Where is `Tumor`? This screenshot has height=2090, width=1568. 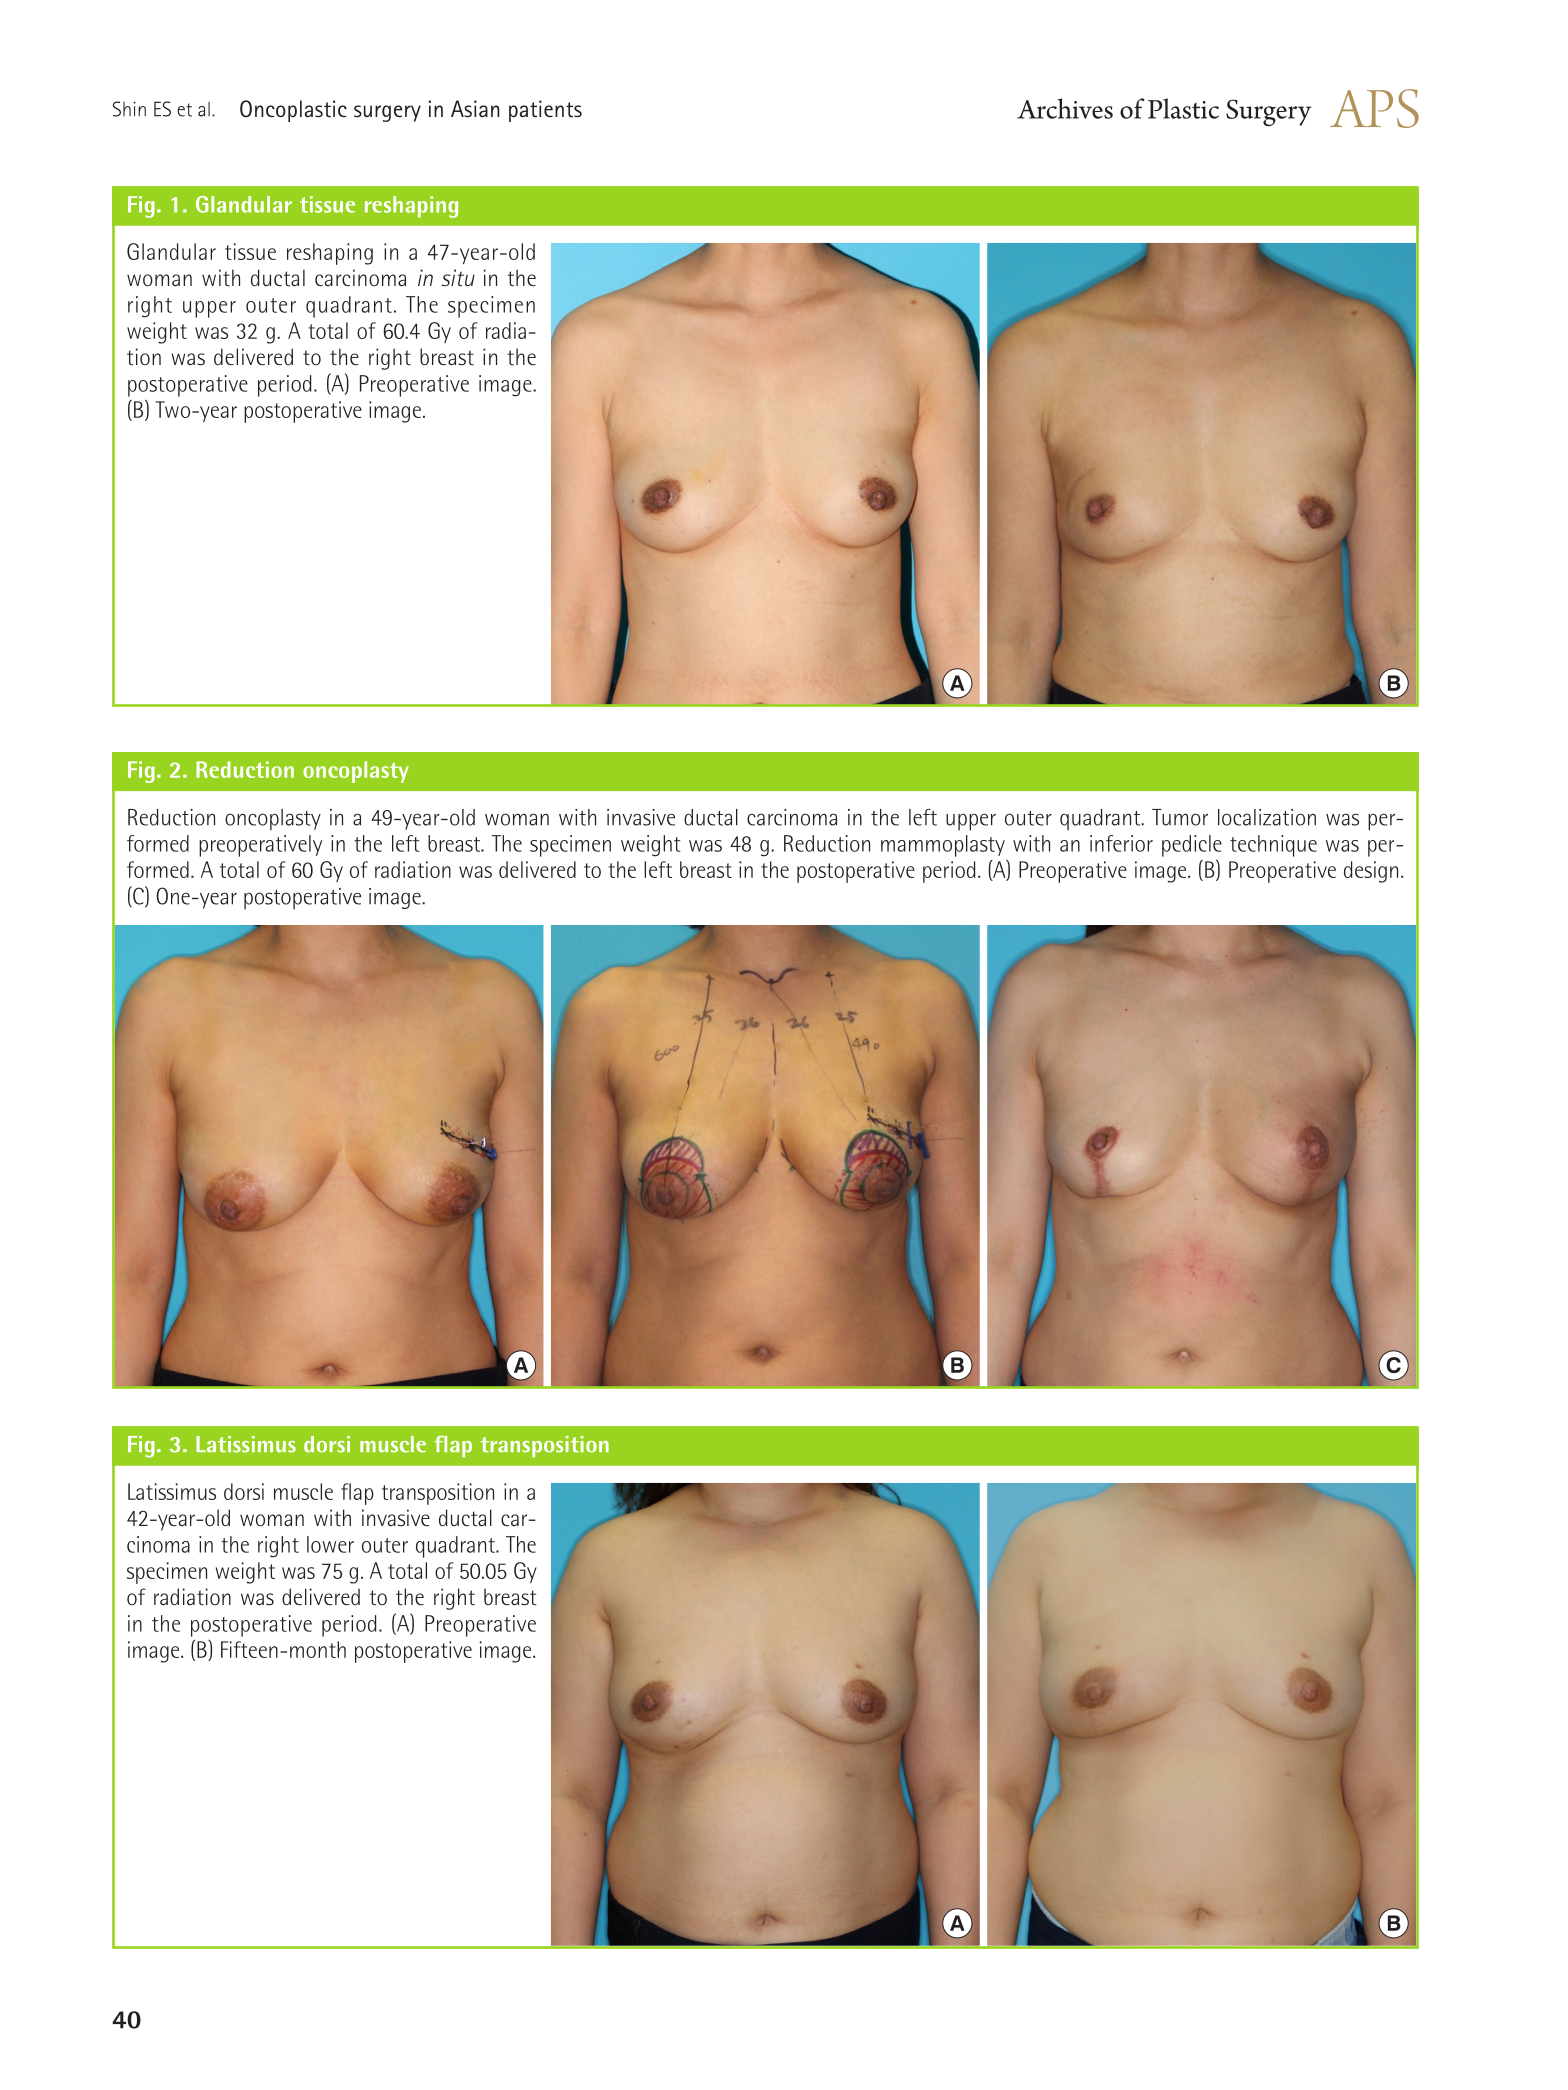
Tumor is located at coordinates (1180, 817).
